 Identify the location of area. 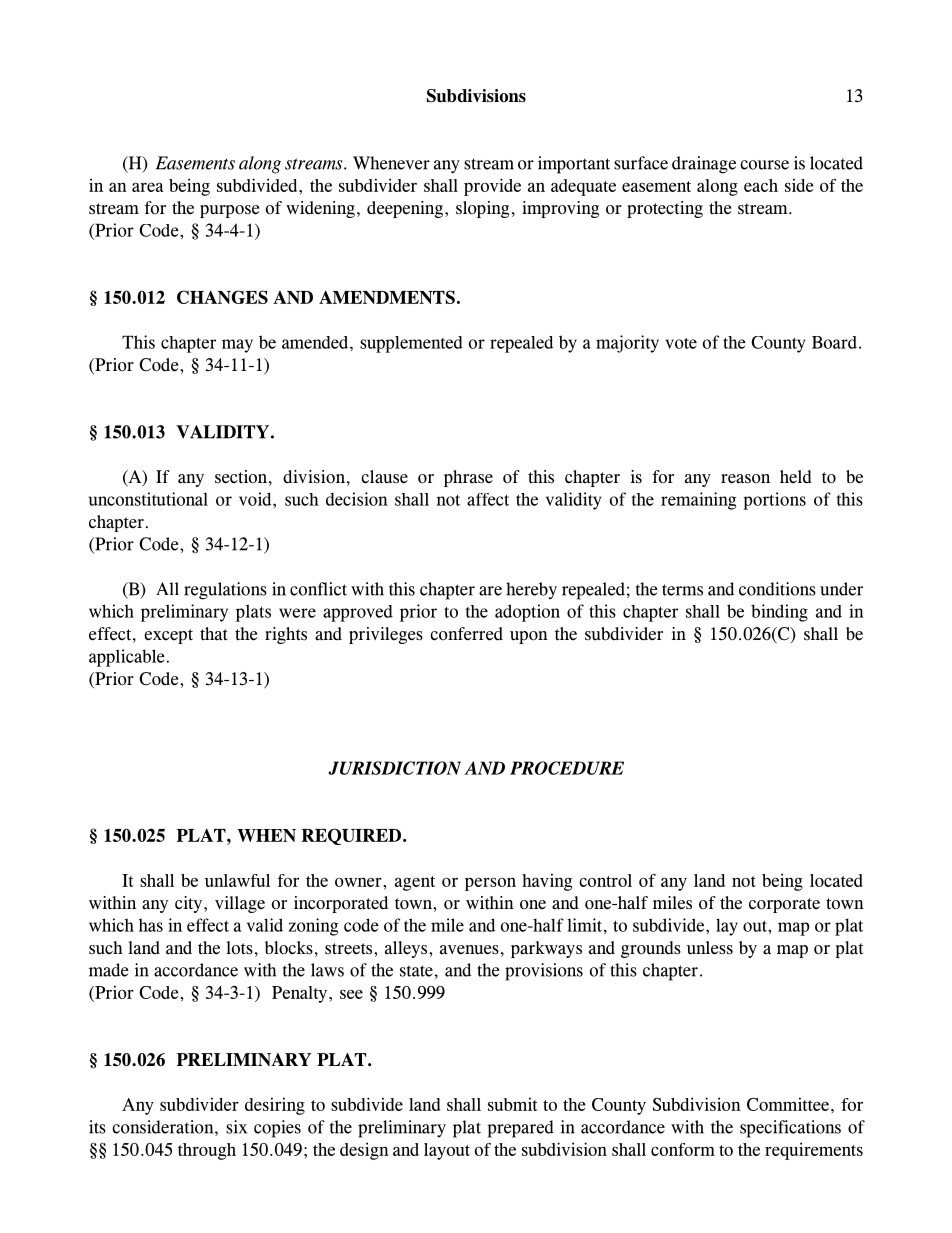
(147, 187).
